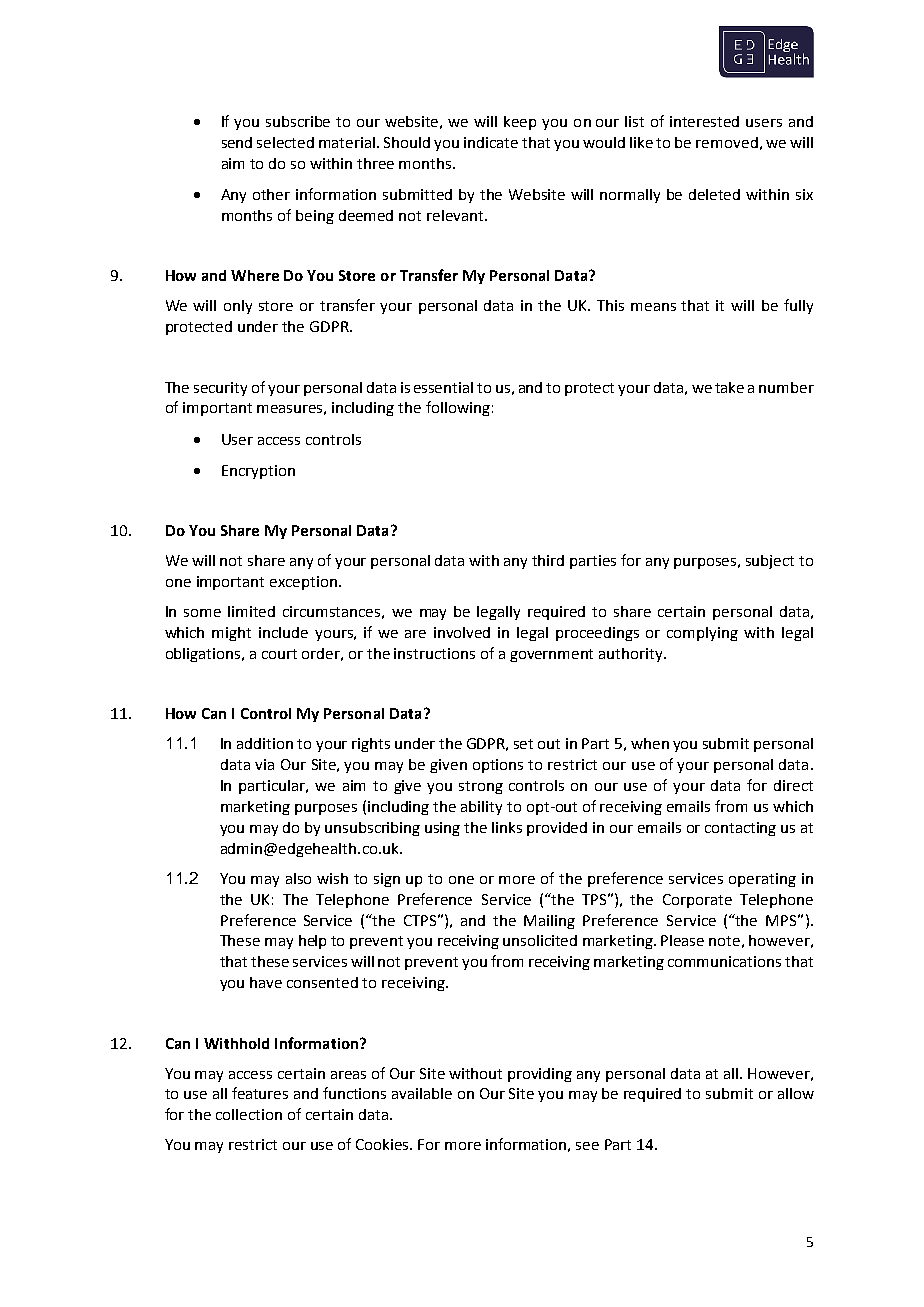 Image resolution: width=924 pixels, height=1307 pixels. I want to click on collection, so click(249, 1114).
